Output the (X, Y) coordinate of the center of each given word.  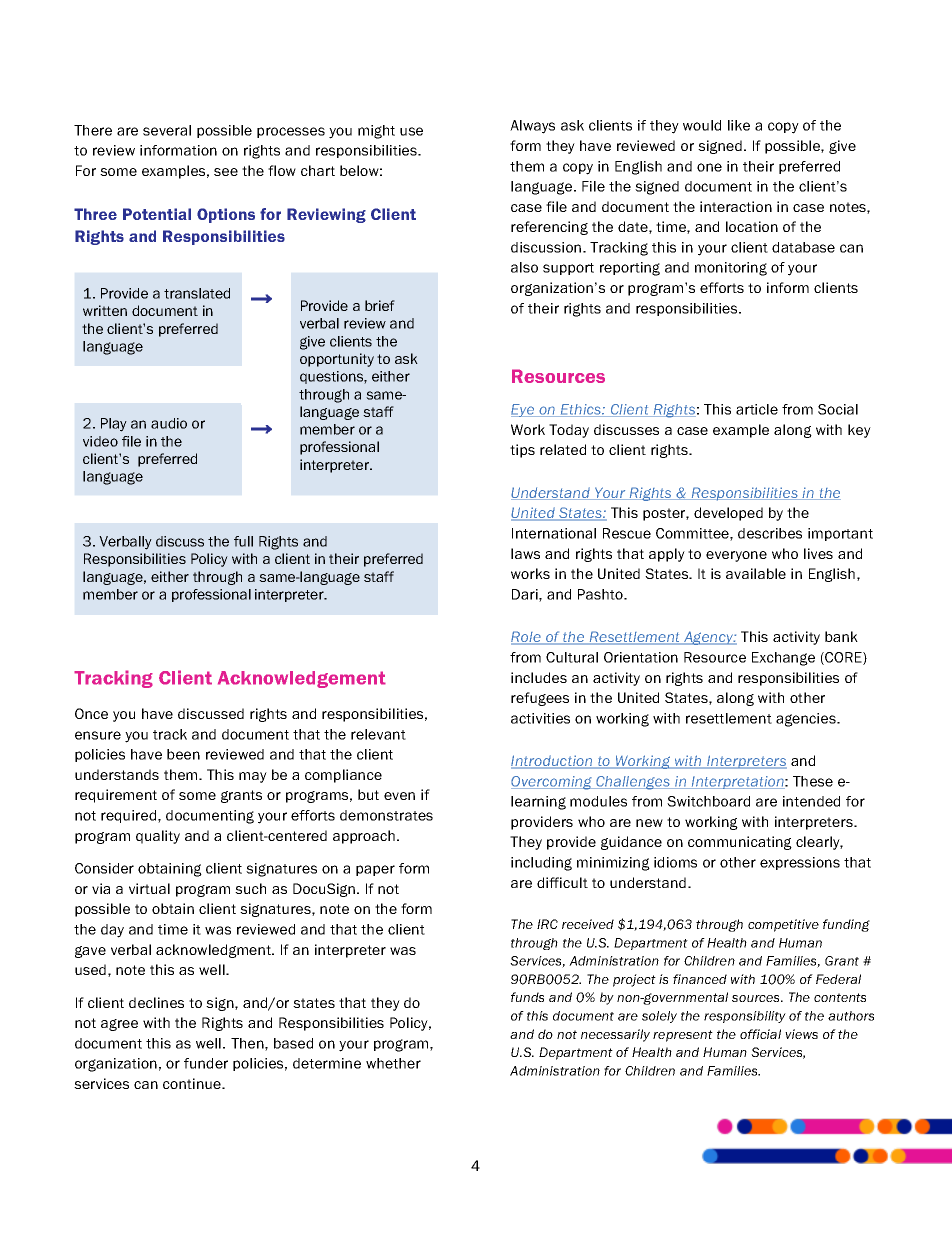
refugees (540, 699)
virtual (149, 888)
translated (197, 293)
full (243, 541)
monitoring (731, 269)
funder (206, 1063)
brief (380, 305)
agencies (807, 720)
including (541, 864)
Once (91, 713)
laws (525, 553)
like (739, 125)
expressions (800, 863)
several (167, 130)
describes (770, 533)
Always (532, 127)
